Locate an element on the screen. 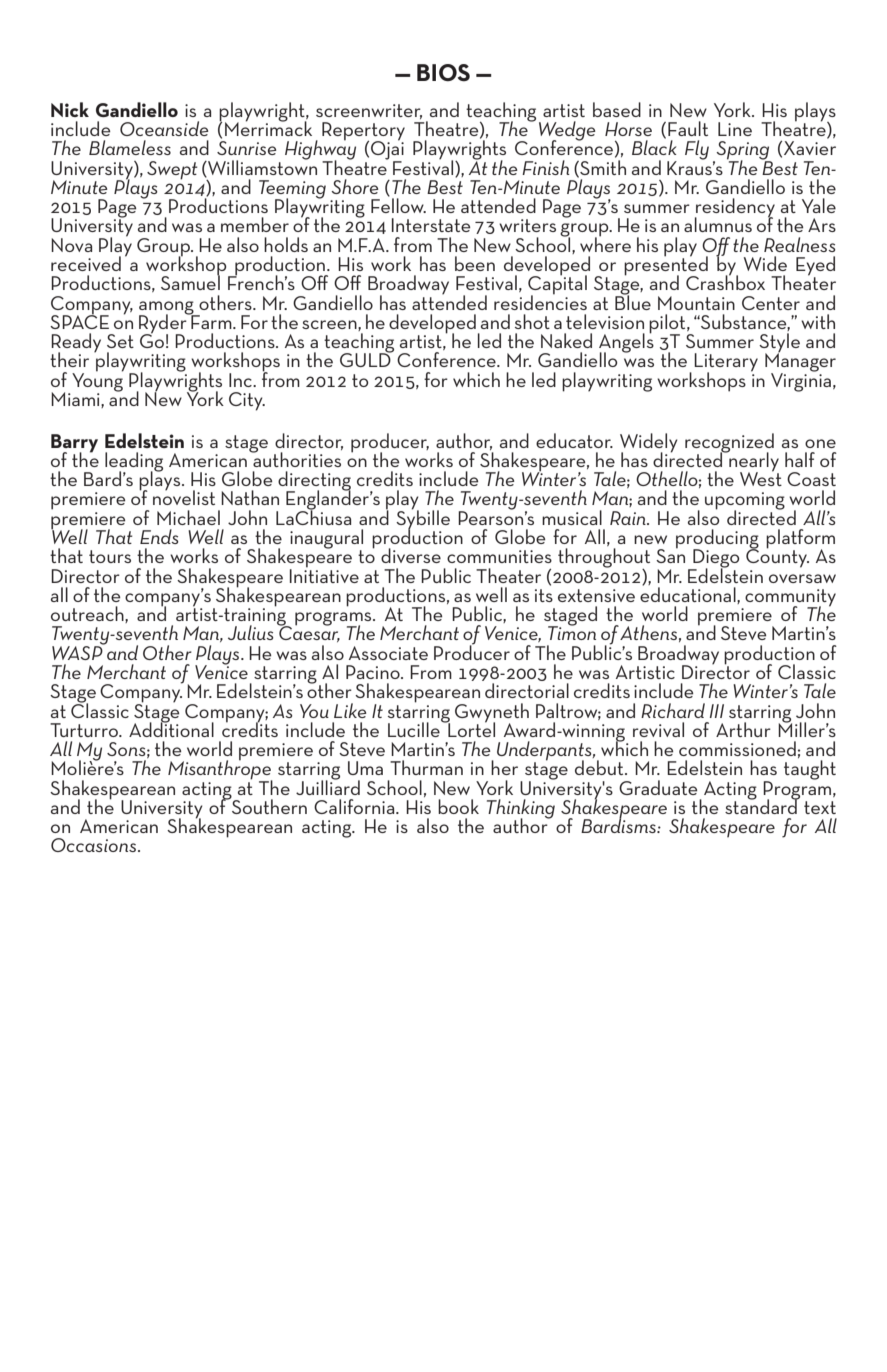 The height and width of the screenshot is (1372, 887). WASP is located at coordinates (78, 651).
